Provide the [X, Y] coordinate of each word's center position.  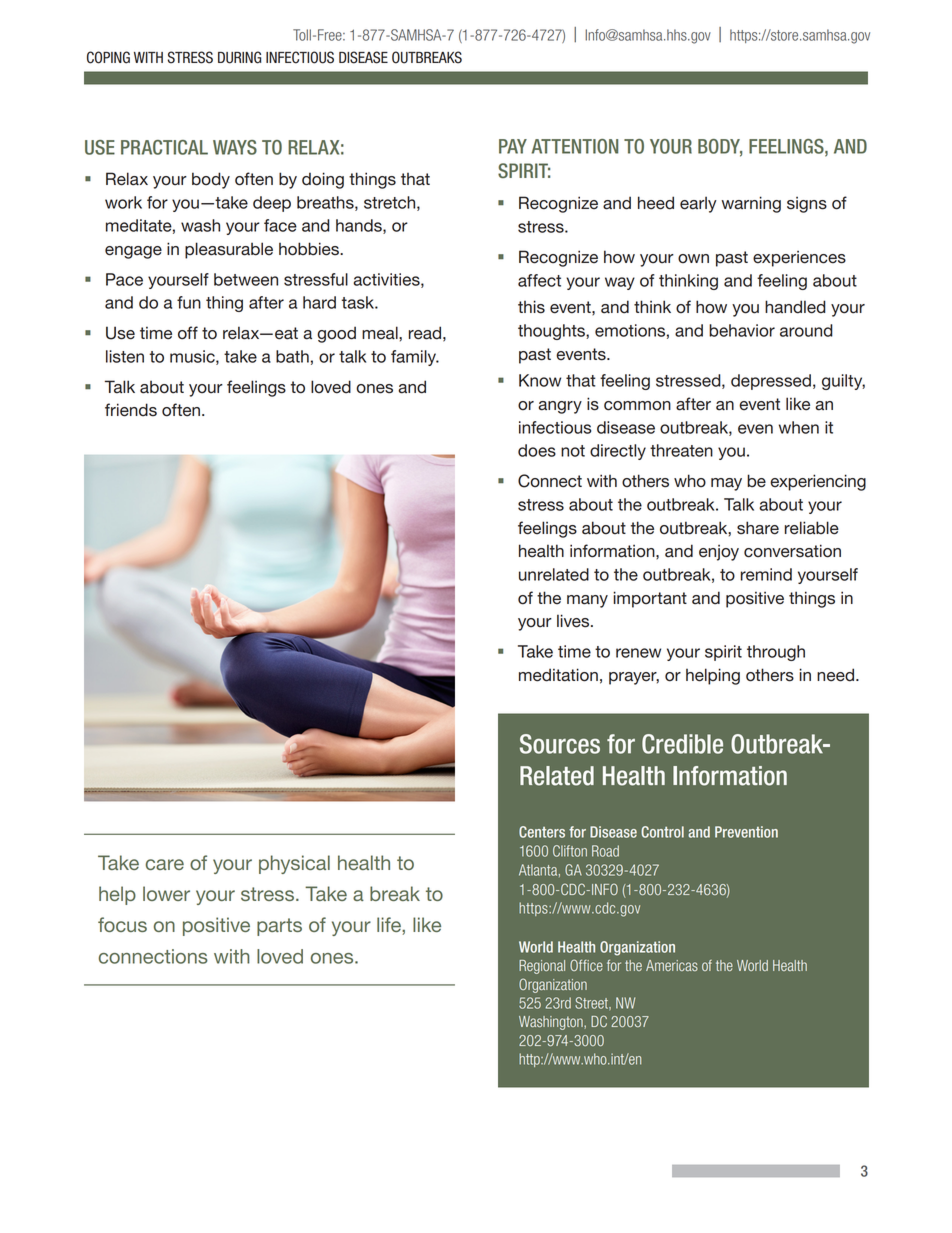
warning [751, 204]
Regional [542, 967]
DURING [239, 57]
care [165, 864]
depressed [771, 382]
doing [323, 180]
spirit [723, 653]
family [414, 358]
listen [125, 356]
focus [122, 924]
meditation [558, 675]
